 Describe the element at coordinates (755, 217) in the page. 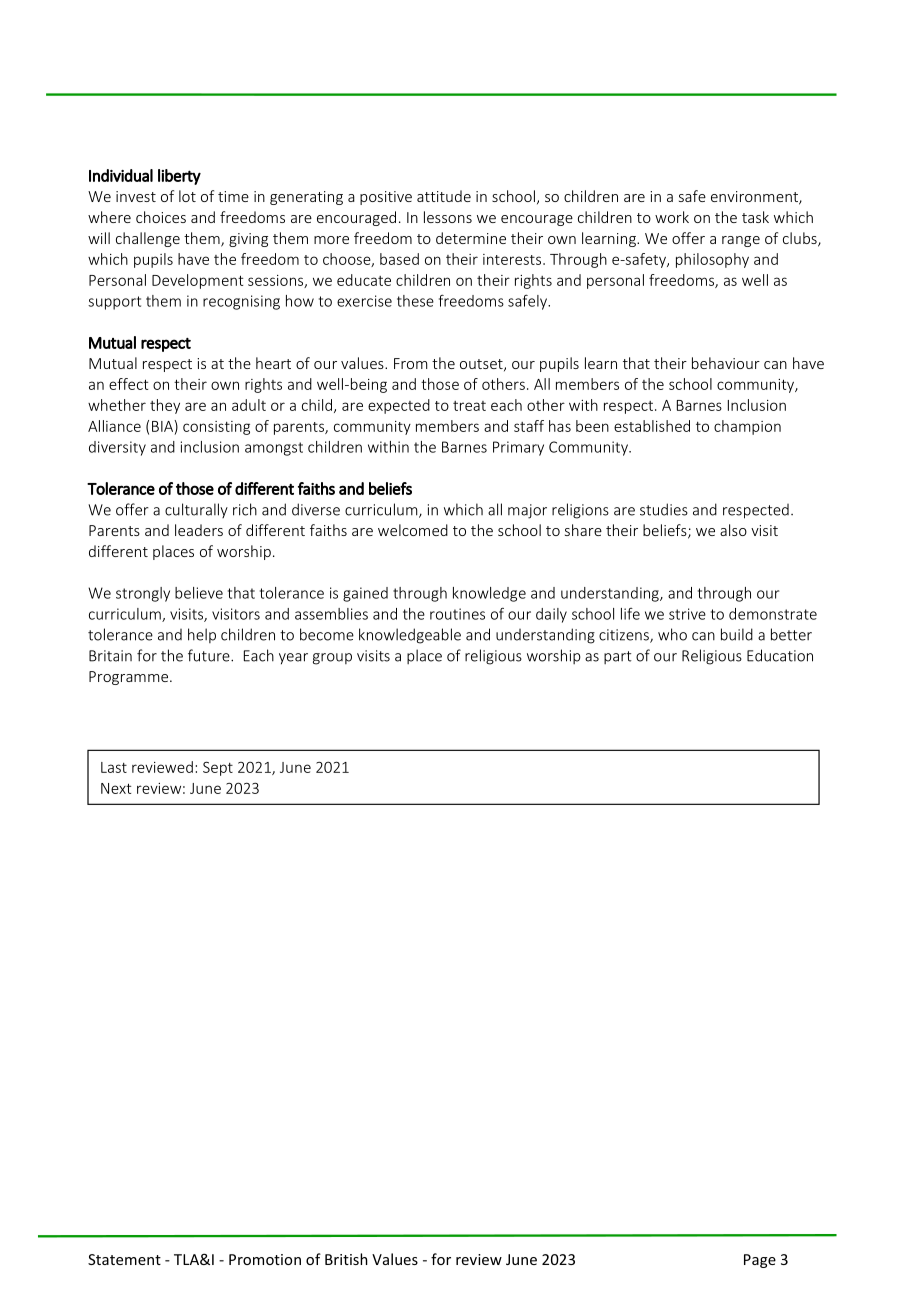

I see `task` at that location.
